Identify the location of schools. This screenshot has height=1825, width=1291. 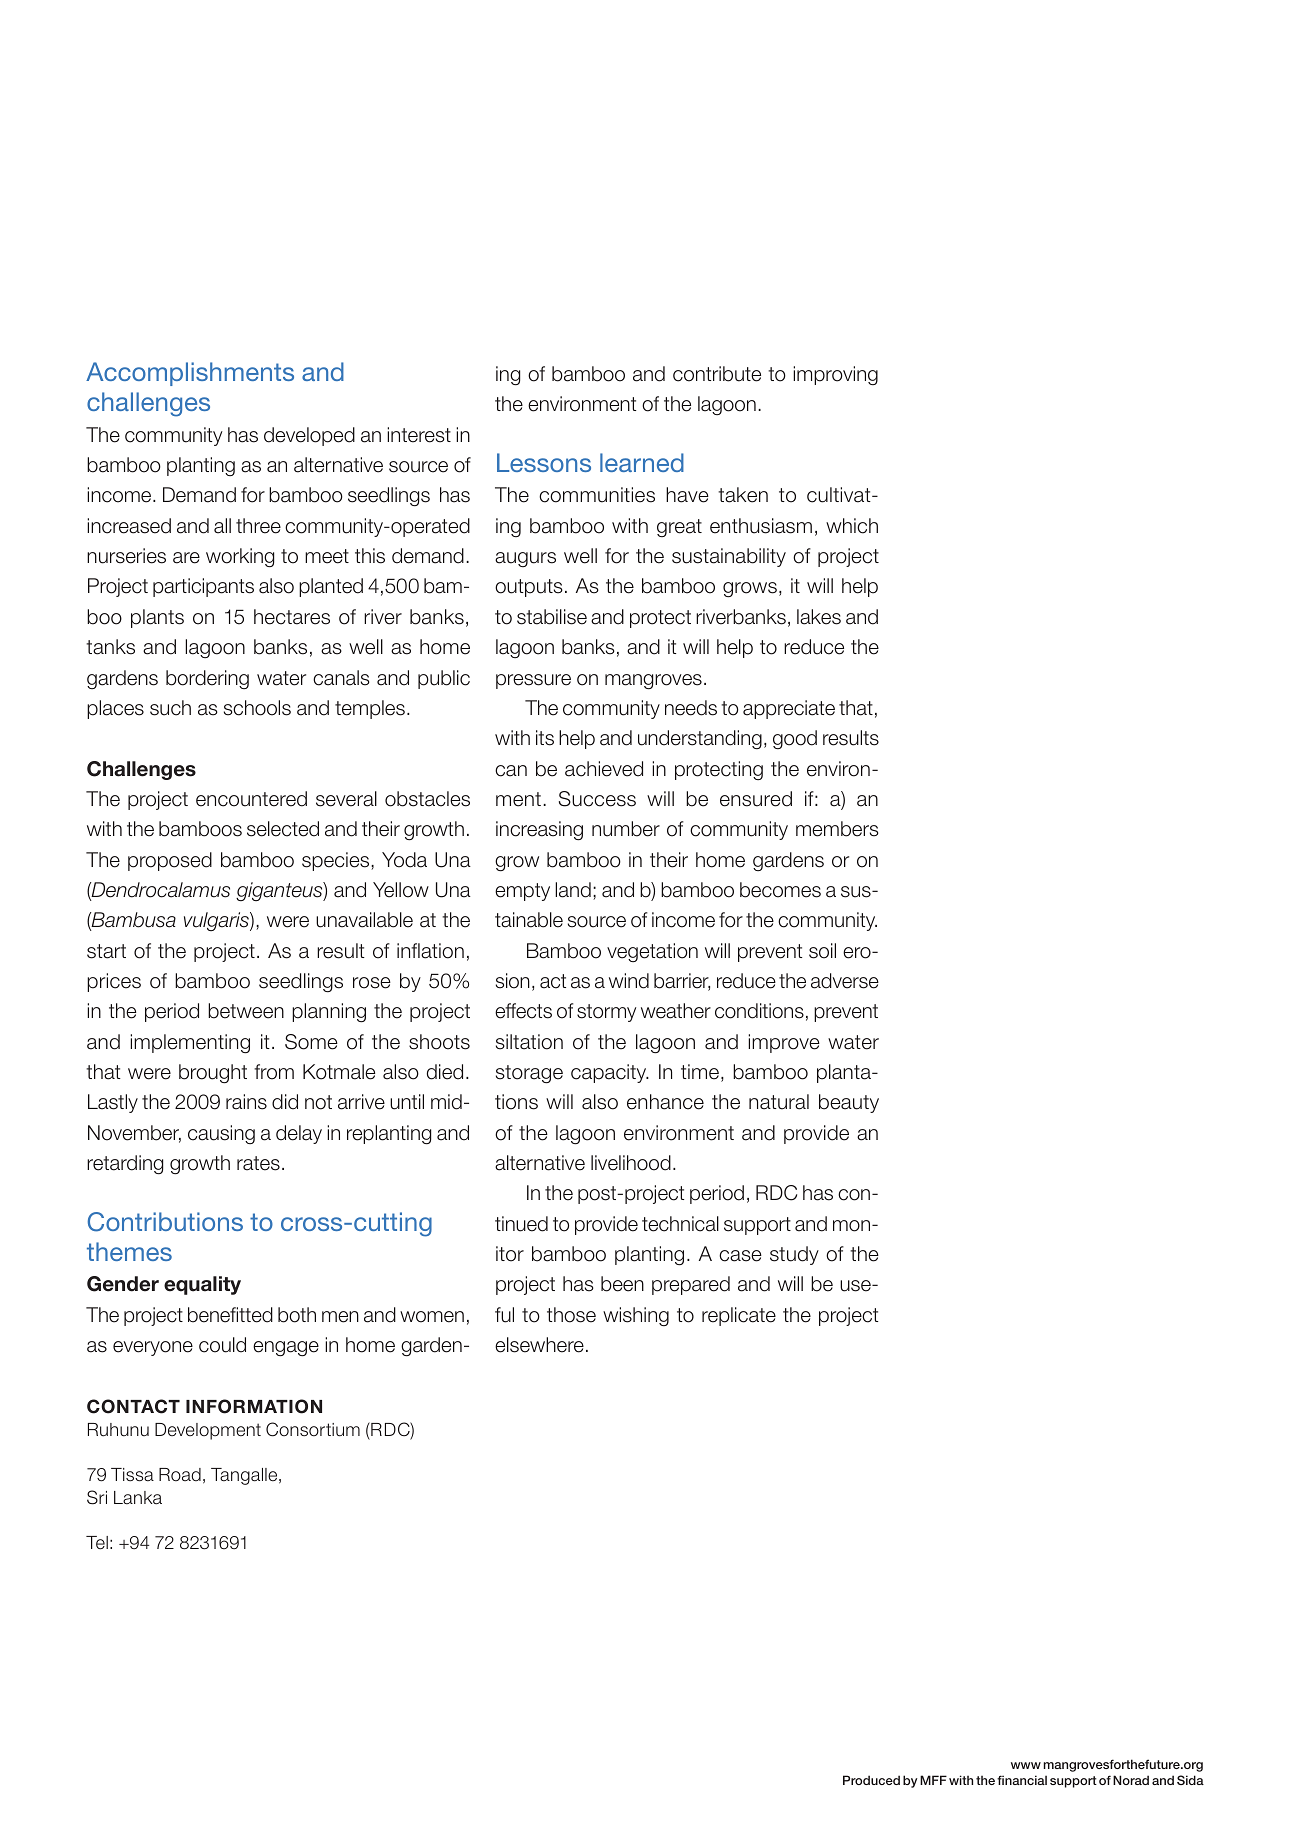
(257, 708).
